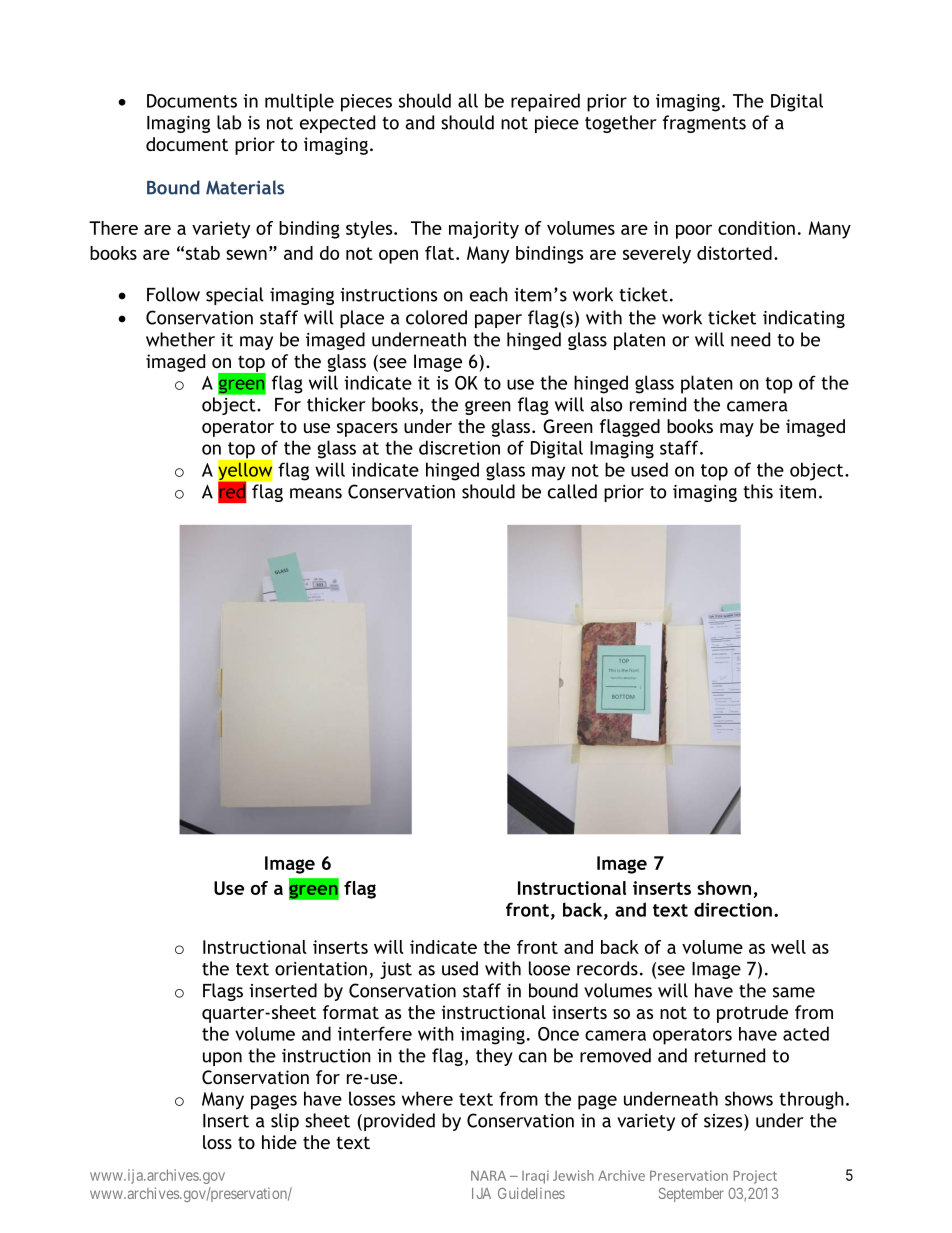  Describe the element at coordinates (758, 491) in the page. I see `this` at that location.
